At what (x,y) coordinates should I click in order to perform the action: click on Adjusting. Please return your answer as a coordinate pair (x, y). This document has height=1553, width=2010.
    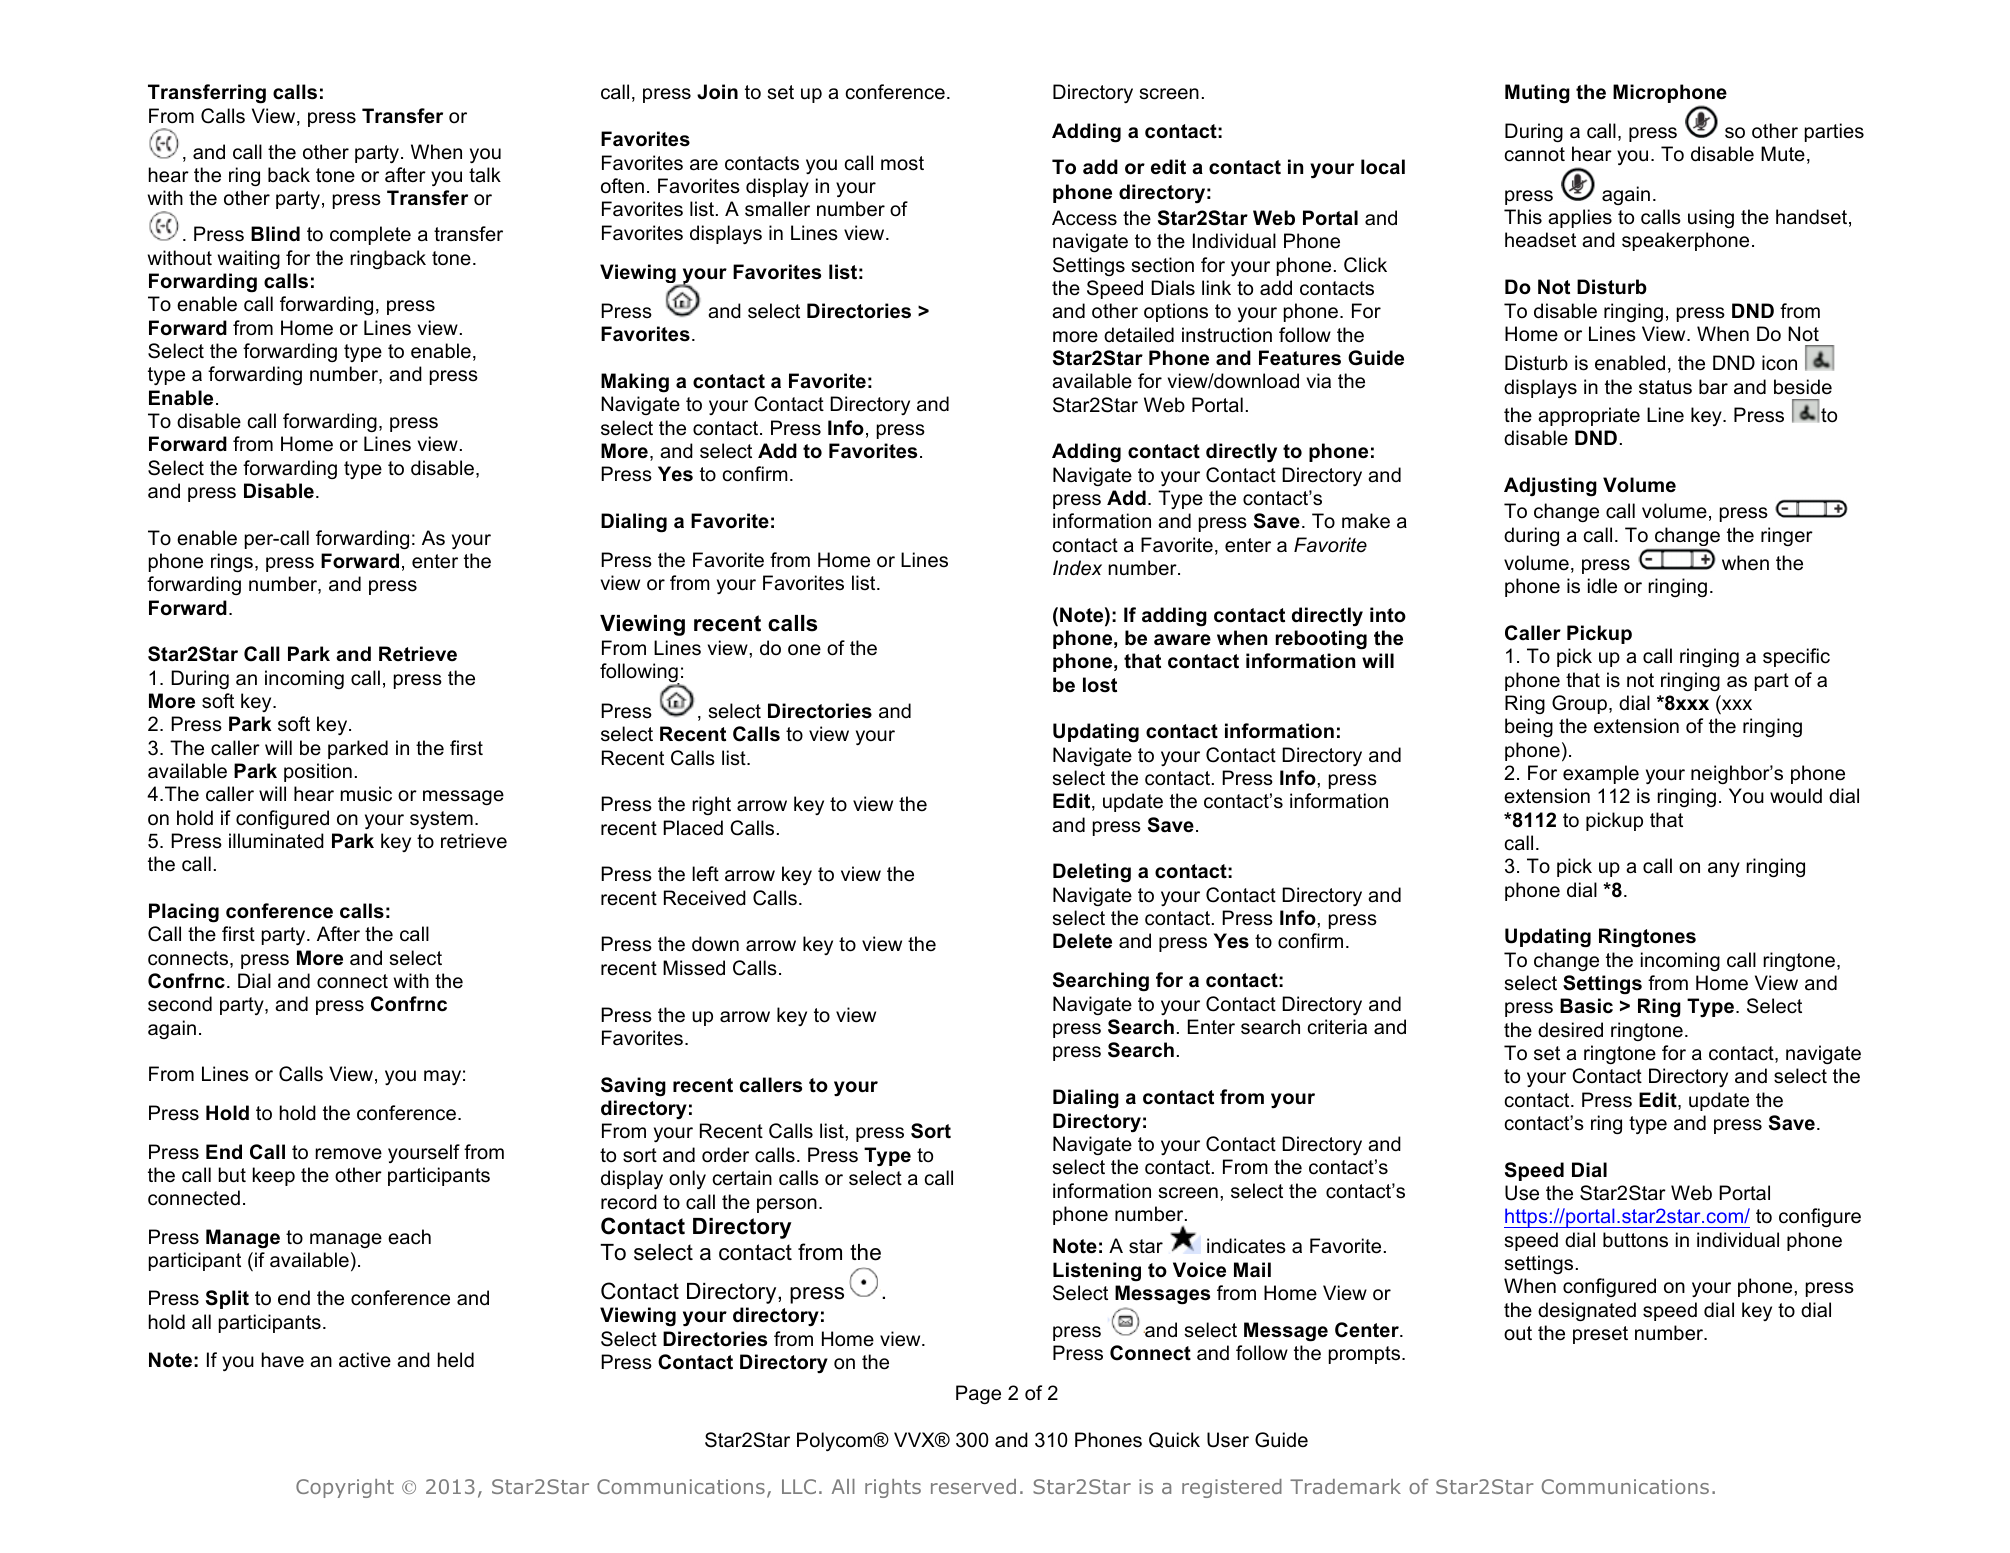
    Looking at the image, I should click on (1550, 487).
